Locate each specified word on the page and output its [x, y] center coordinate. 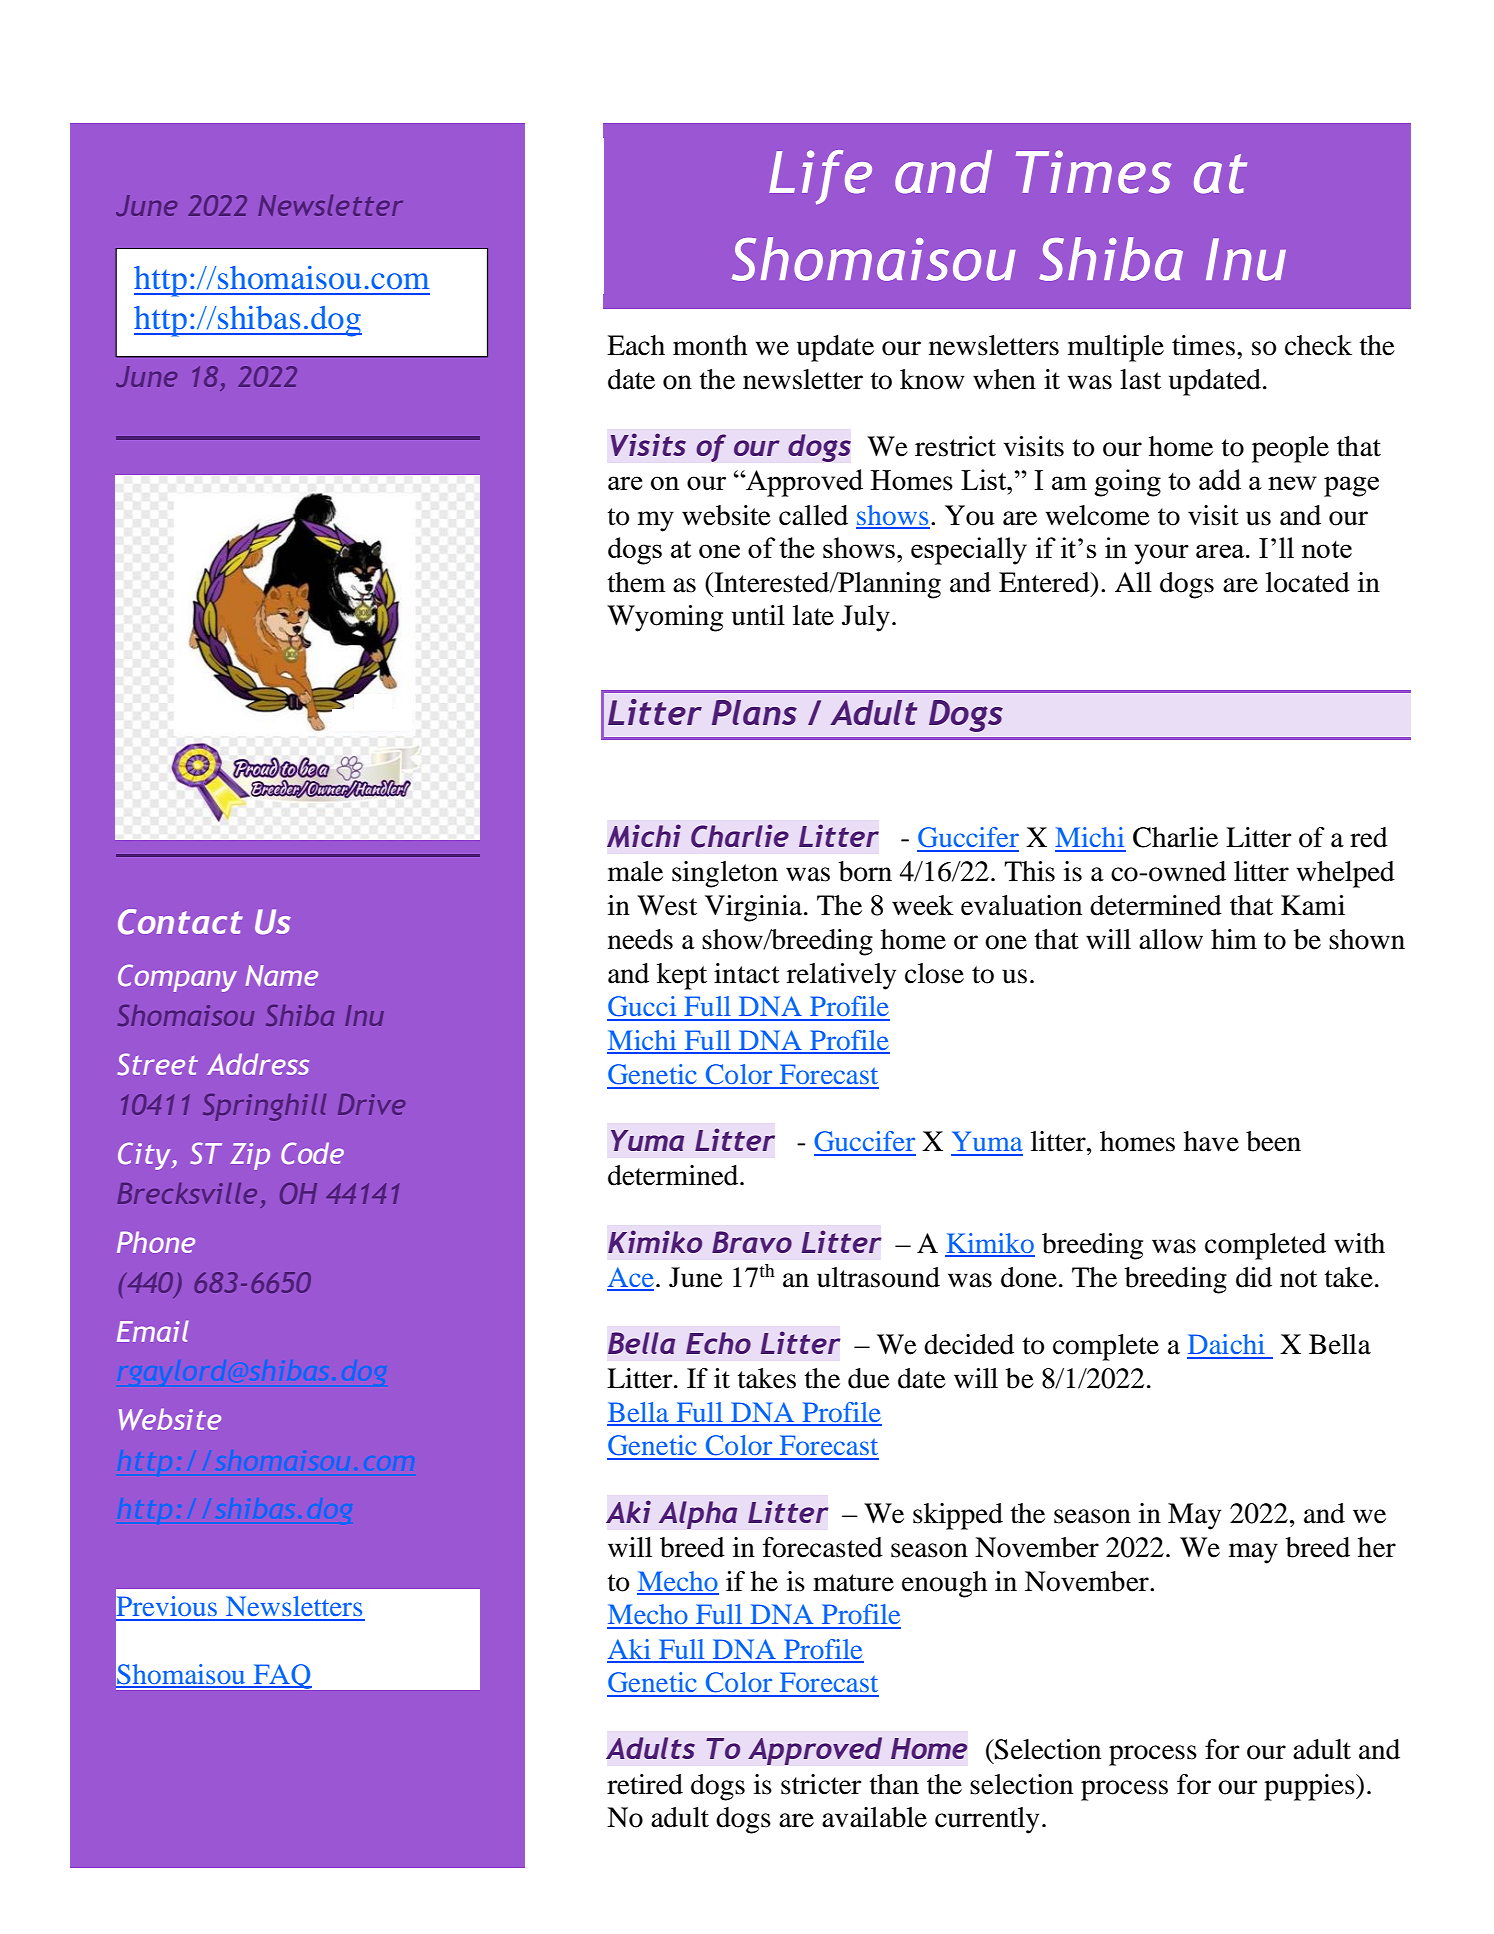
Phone [156, 1242]
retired [645, 1784]
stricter [821, 1784]
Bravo [752, 1242]
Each [636, 345]
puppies [1310, 1787]
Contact [180, 922]
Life [820, 177]
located [1308, 582]
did [1254, 1277]
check [1318, 345]
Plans [754, 712]
